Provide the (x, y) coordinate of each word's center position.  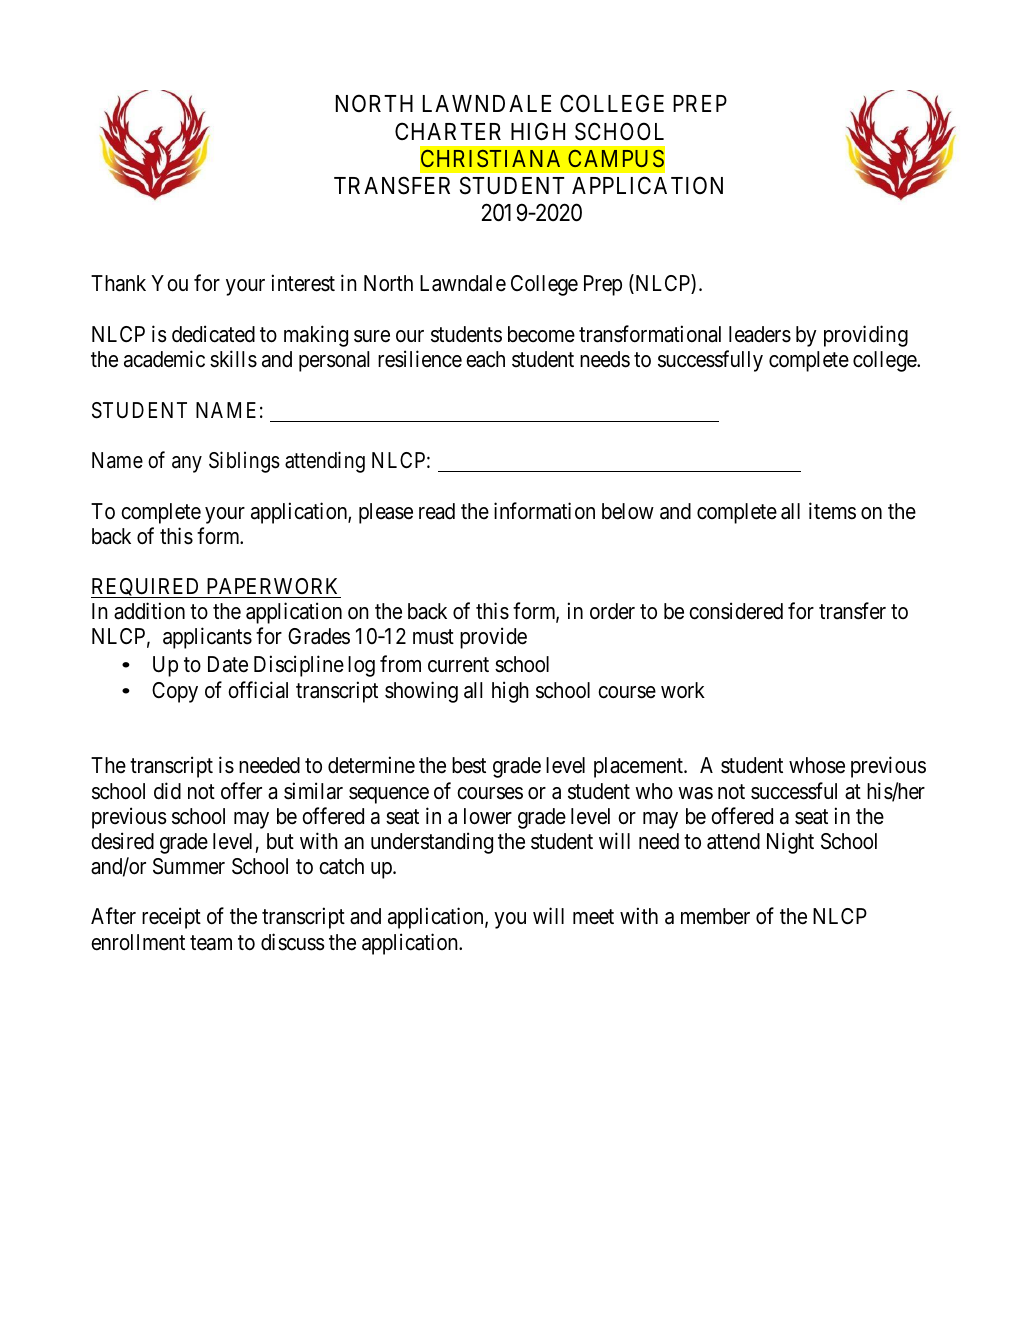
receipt (171, 918)
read (437, 511)
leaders (760, 334)
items (832, 511)
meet (593, 917)
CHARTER (448, 131)
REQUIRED (147, 588)
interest (303, 283)
